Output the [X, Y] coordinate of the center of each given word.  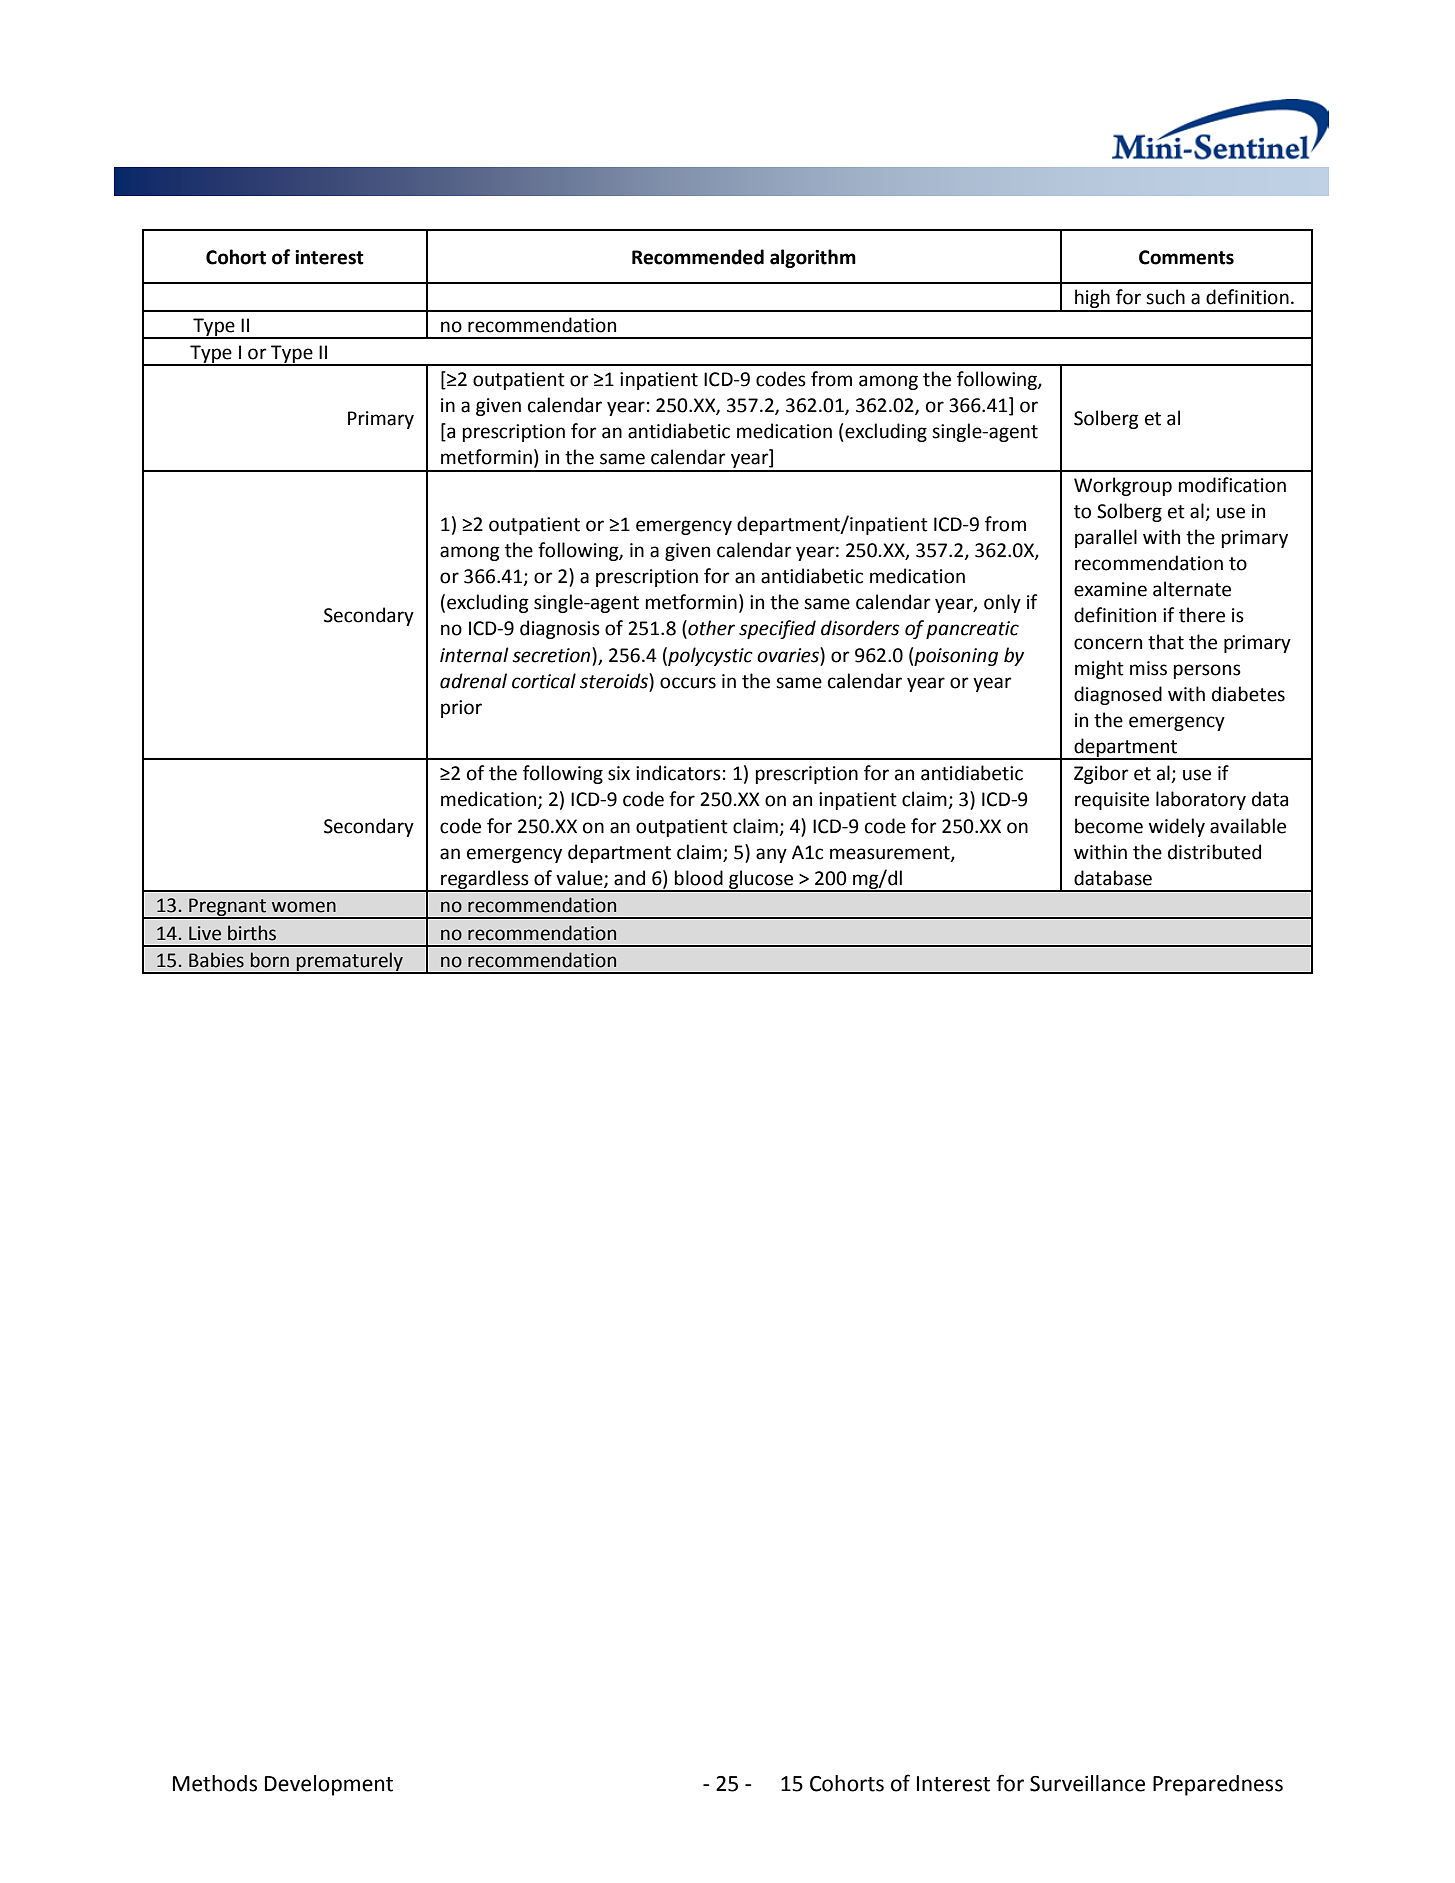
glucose [761, 880]
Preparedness [1218, 1785]
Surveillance [1087, 1783]
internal [474, 655]
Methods [215, 1783]
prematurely [350, 962]
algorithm [813, 258]
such [1165, 297]
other [710, 629]
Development [329, 1785]
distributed [1214, 852]
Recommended [698, 257]
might [1099, 669]
